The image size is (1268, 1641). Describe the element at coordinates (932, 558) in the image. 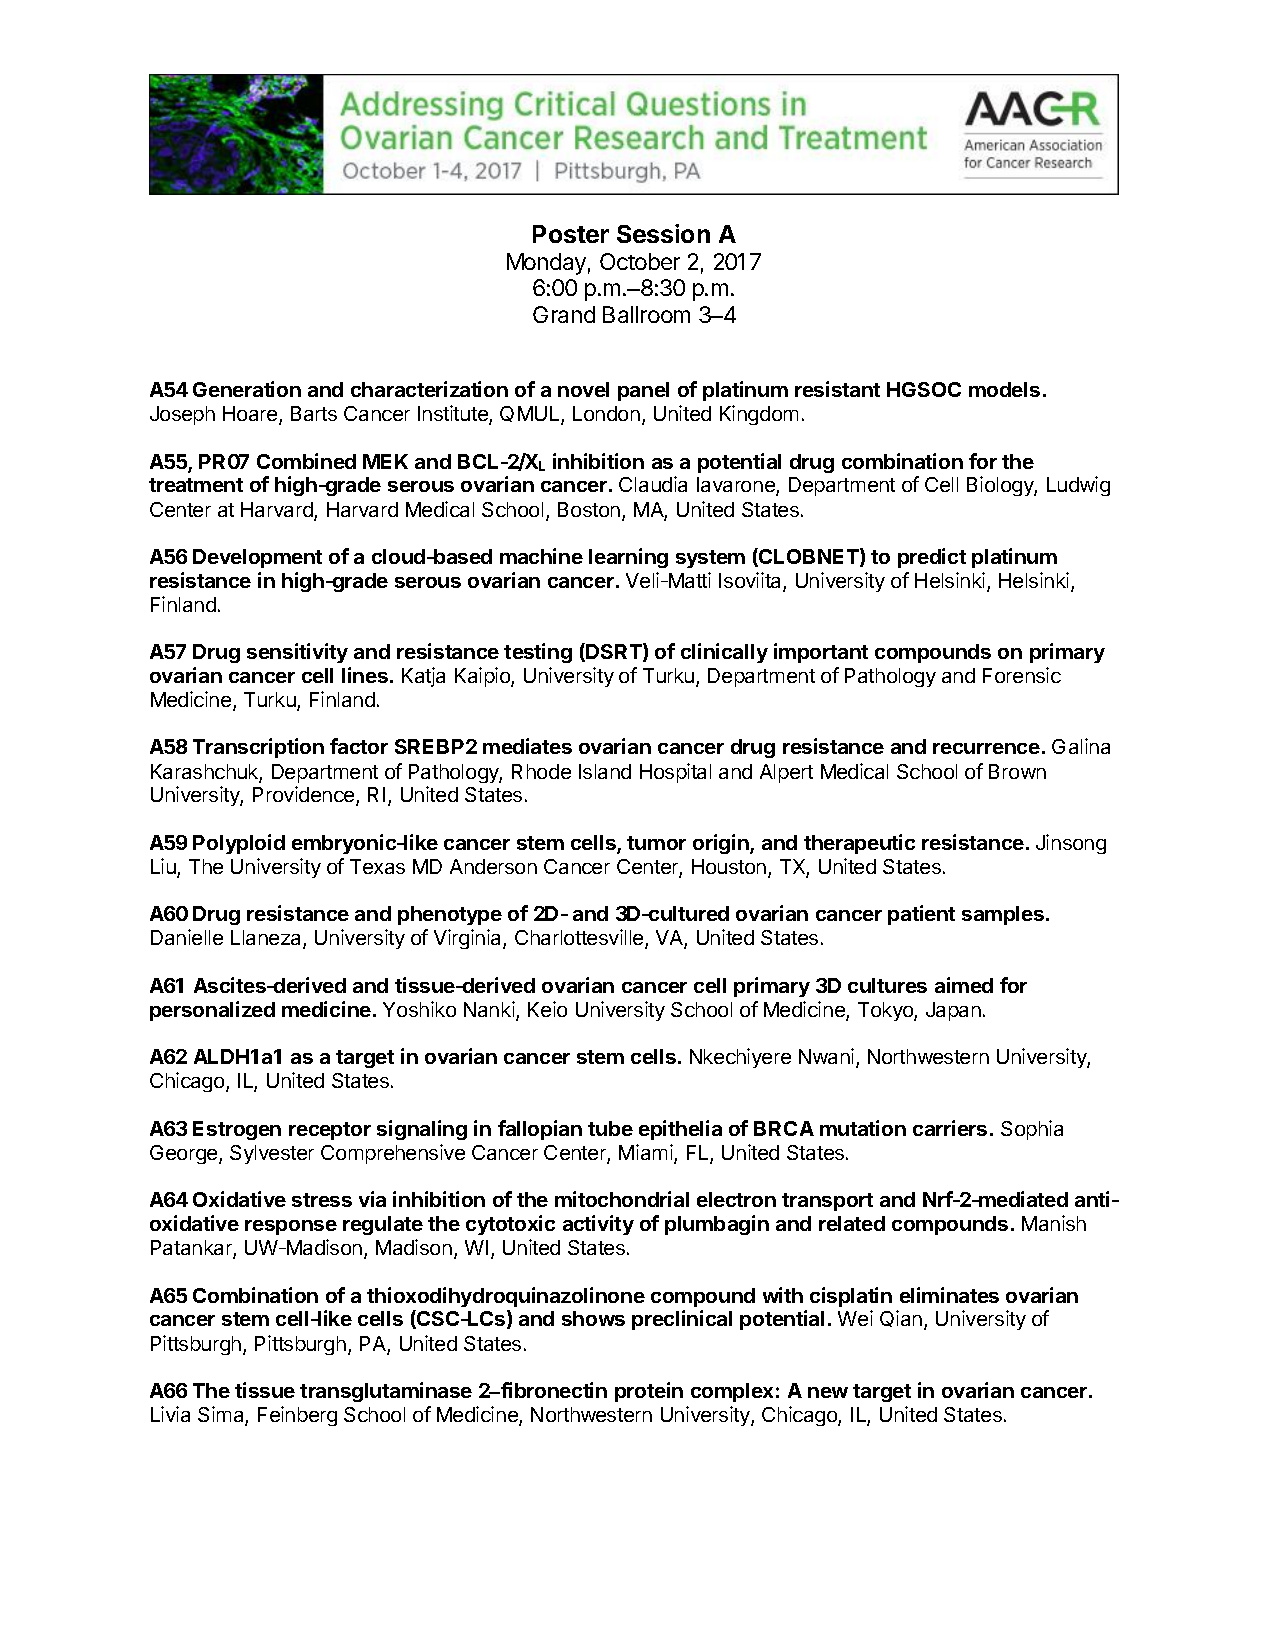

I see `predict` at that location.
